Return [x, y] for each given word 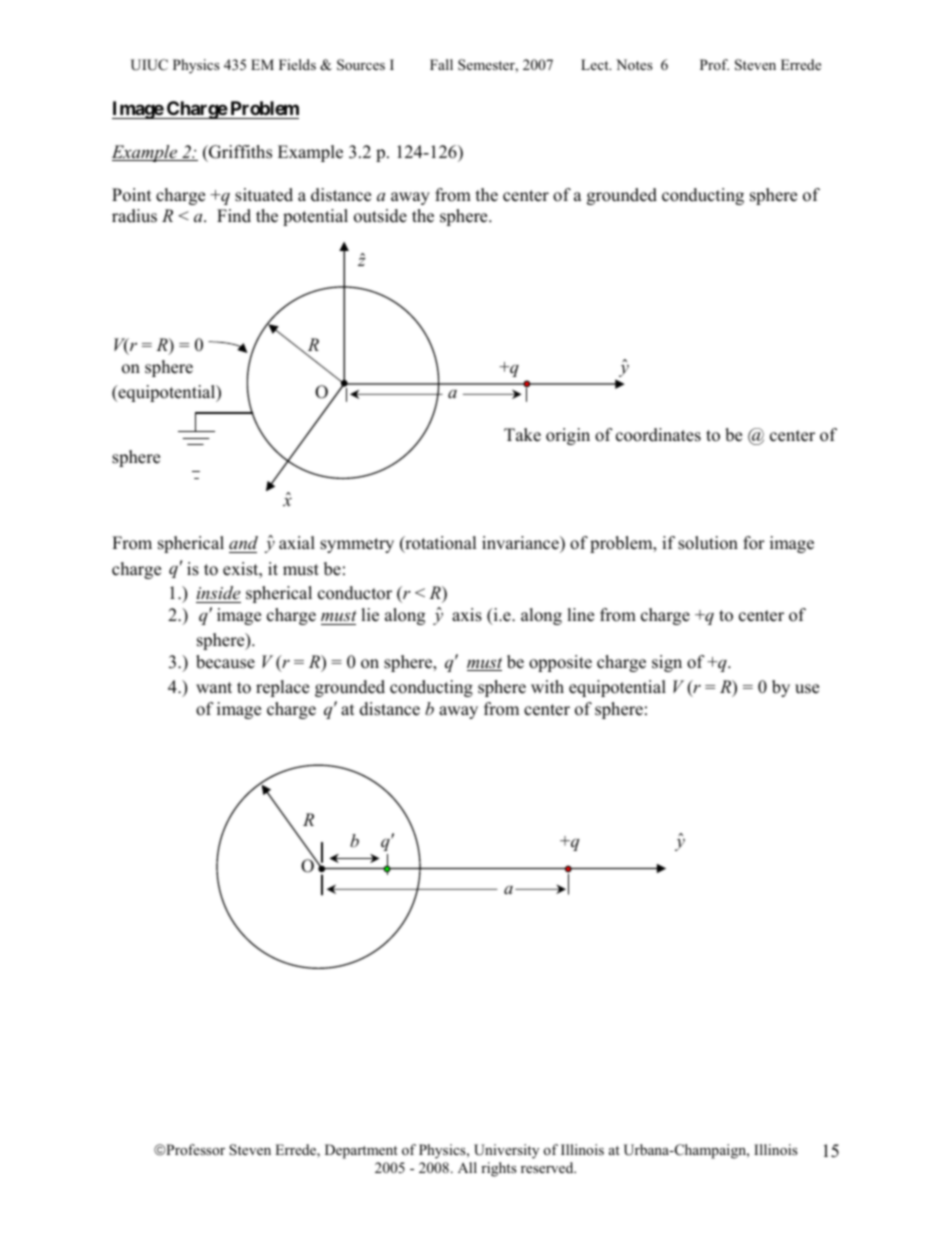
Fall [441, 64]
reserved [548, 1167]
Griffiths [239, 152]
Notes [634, 64]
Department [361, 1151]
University [506, 1151]
